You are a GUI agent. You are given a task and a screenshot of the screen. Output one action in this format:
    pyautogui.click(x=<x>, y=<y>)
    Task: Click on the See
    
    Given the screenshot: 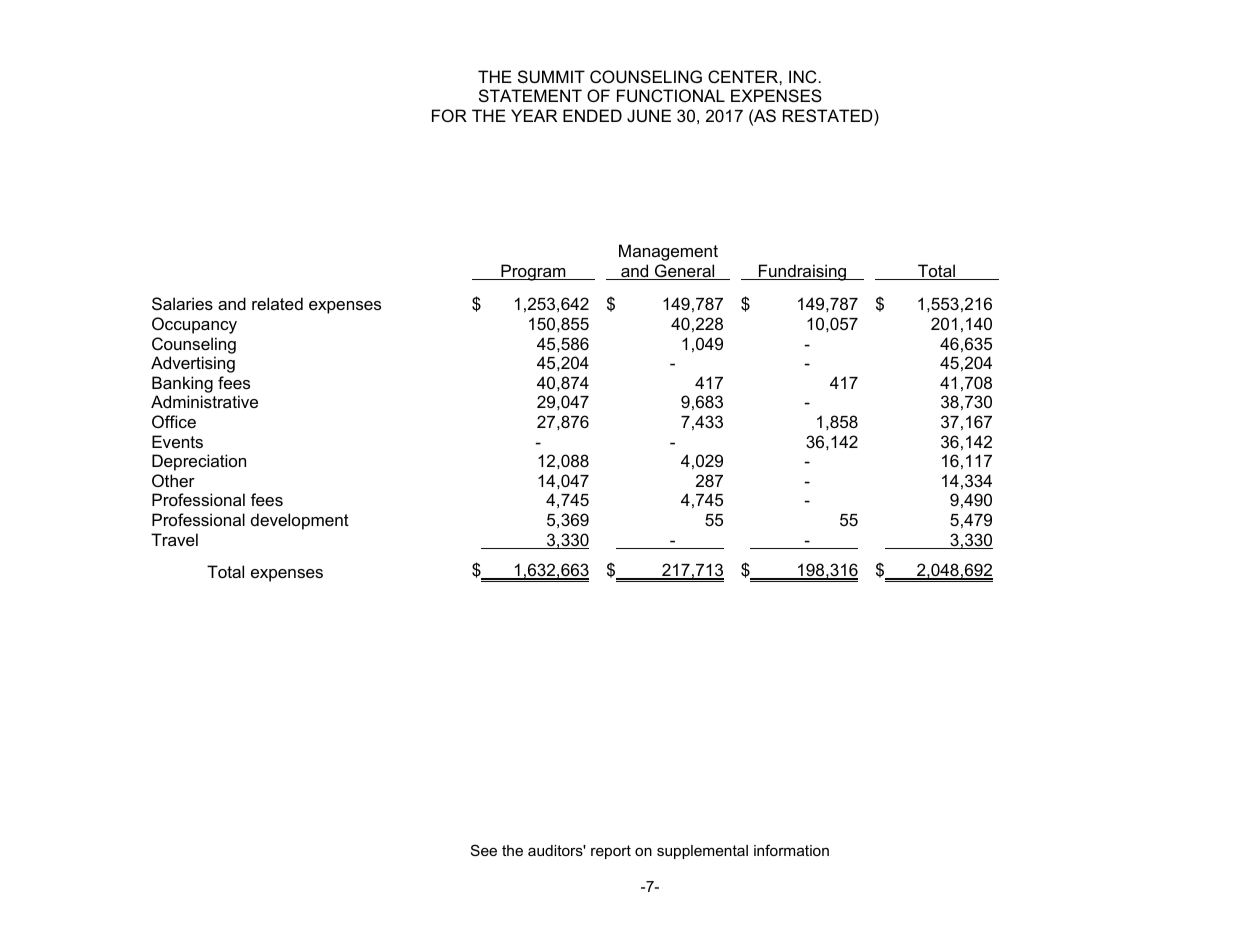 What is the action you would take?
    pyautogui.click(x=484, y=850)
